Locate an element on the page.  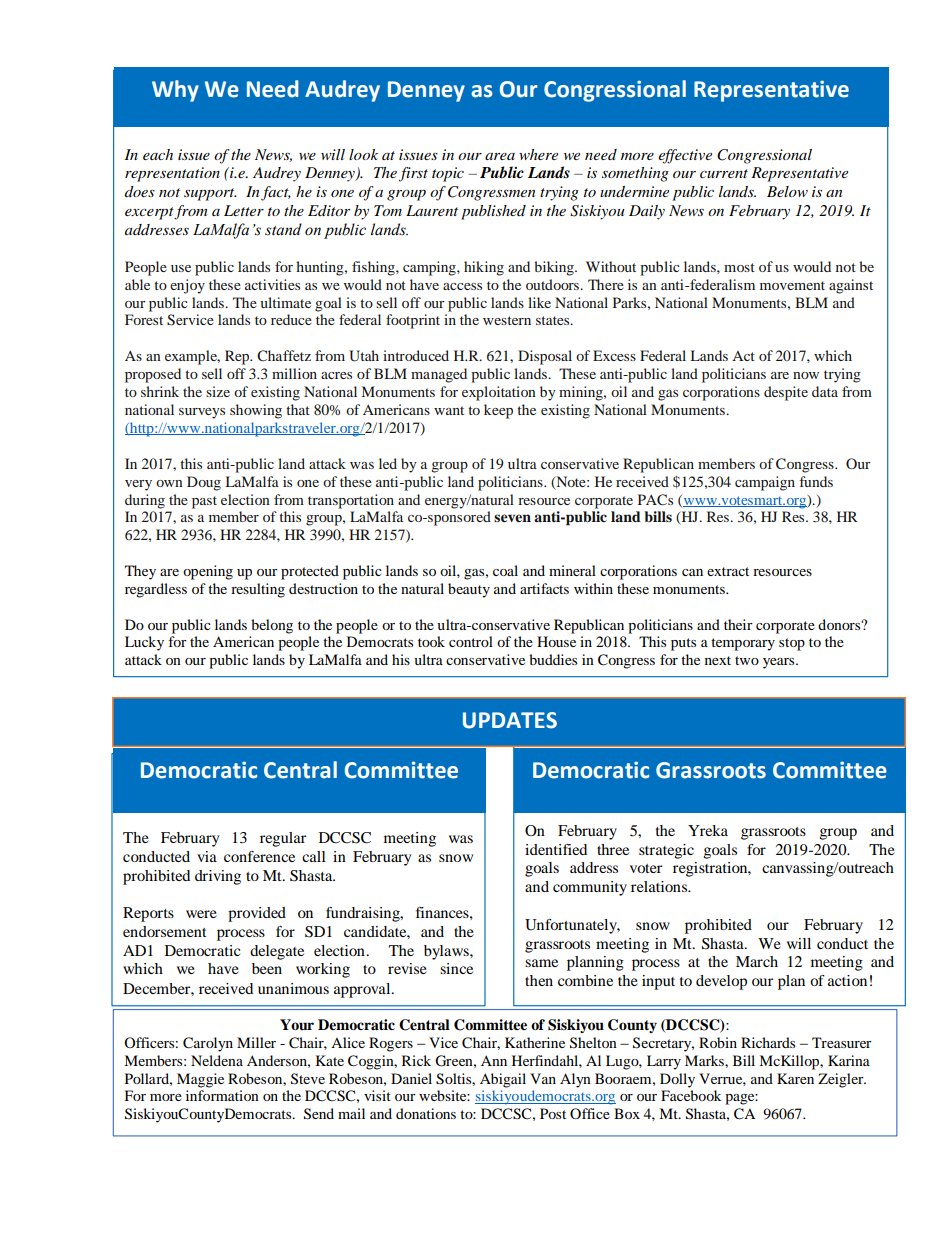
information is located at coordinates (222, 1095).
